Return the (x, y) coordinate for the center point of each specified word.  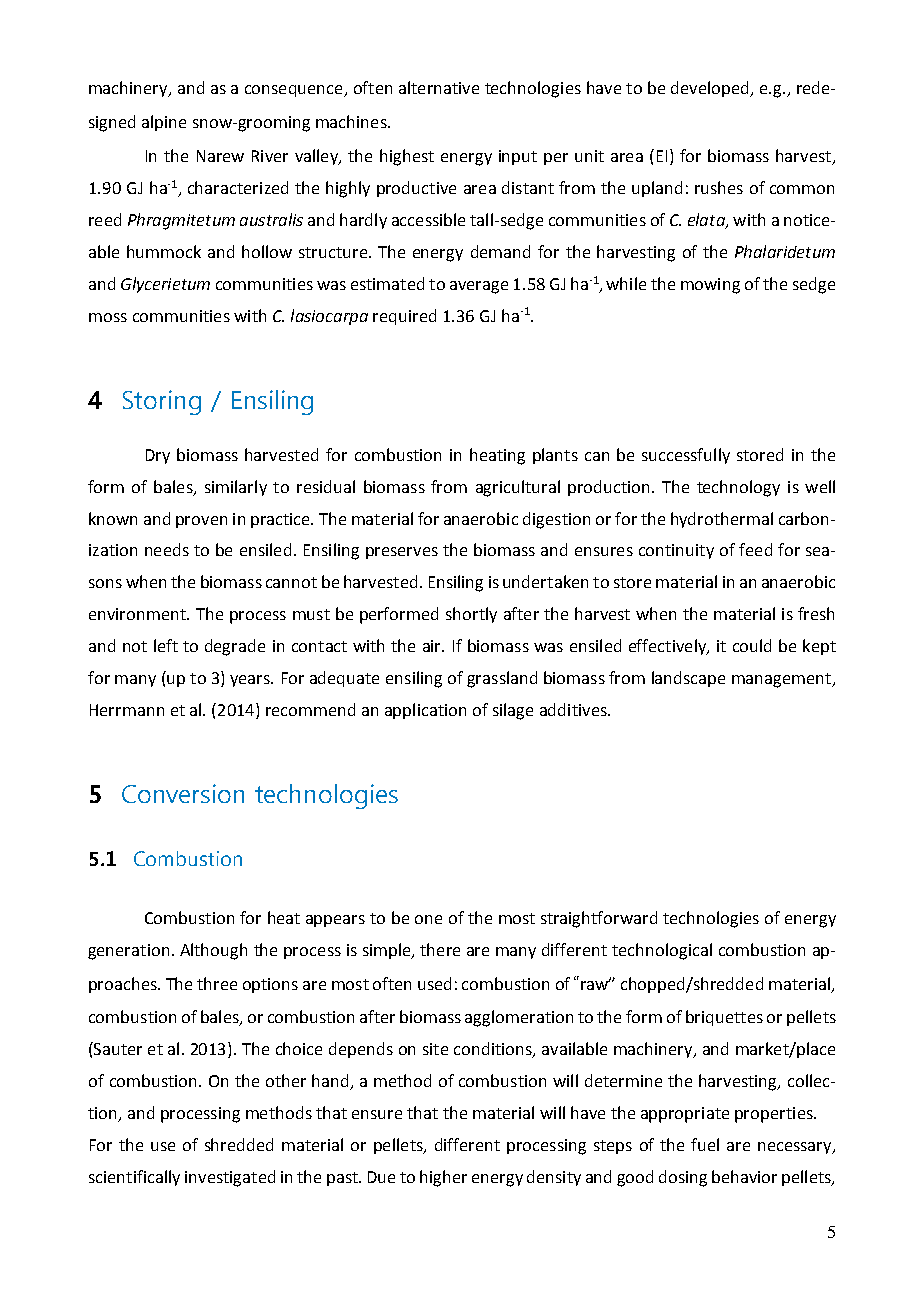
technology (738, 488)
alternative (439, 87)
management (783, 680)
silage (513, 711)
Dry (158, 456)
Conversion (183, 793)
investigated (230, 1178)
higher (443, 1178)
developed (711, 89)
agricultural (518, 488)
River (270, 156)
